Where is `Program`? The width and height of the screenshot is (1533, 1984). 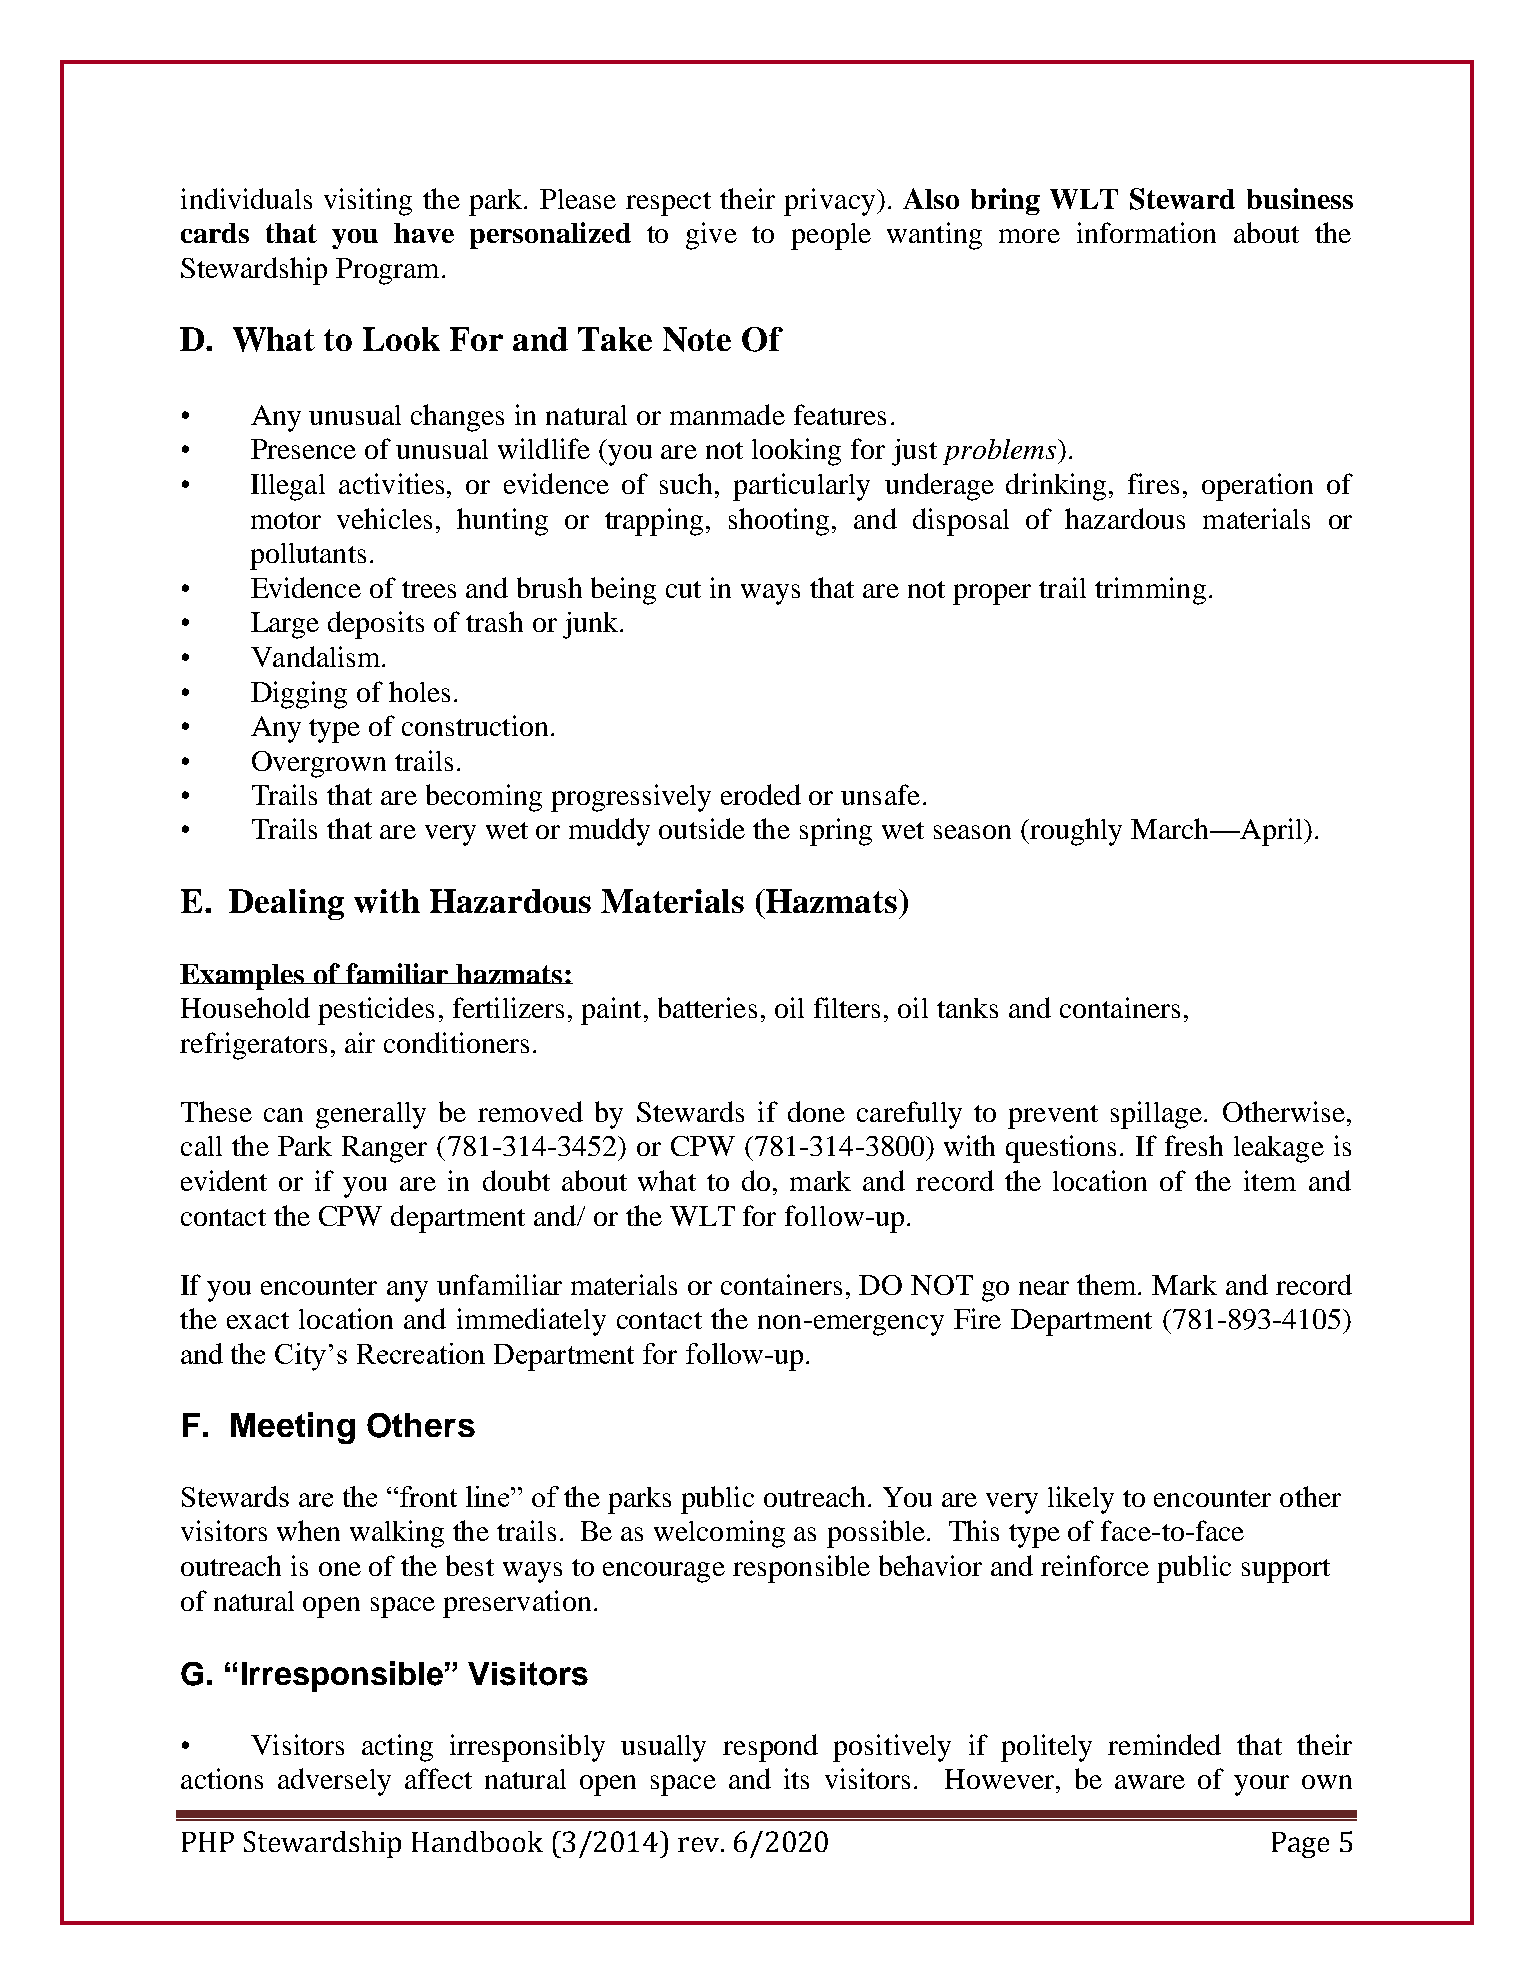 Program is located at coordinates (387, 271).
